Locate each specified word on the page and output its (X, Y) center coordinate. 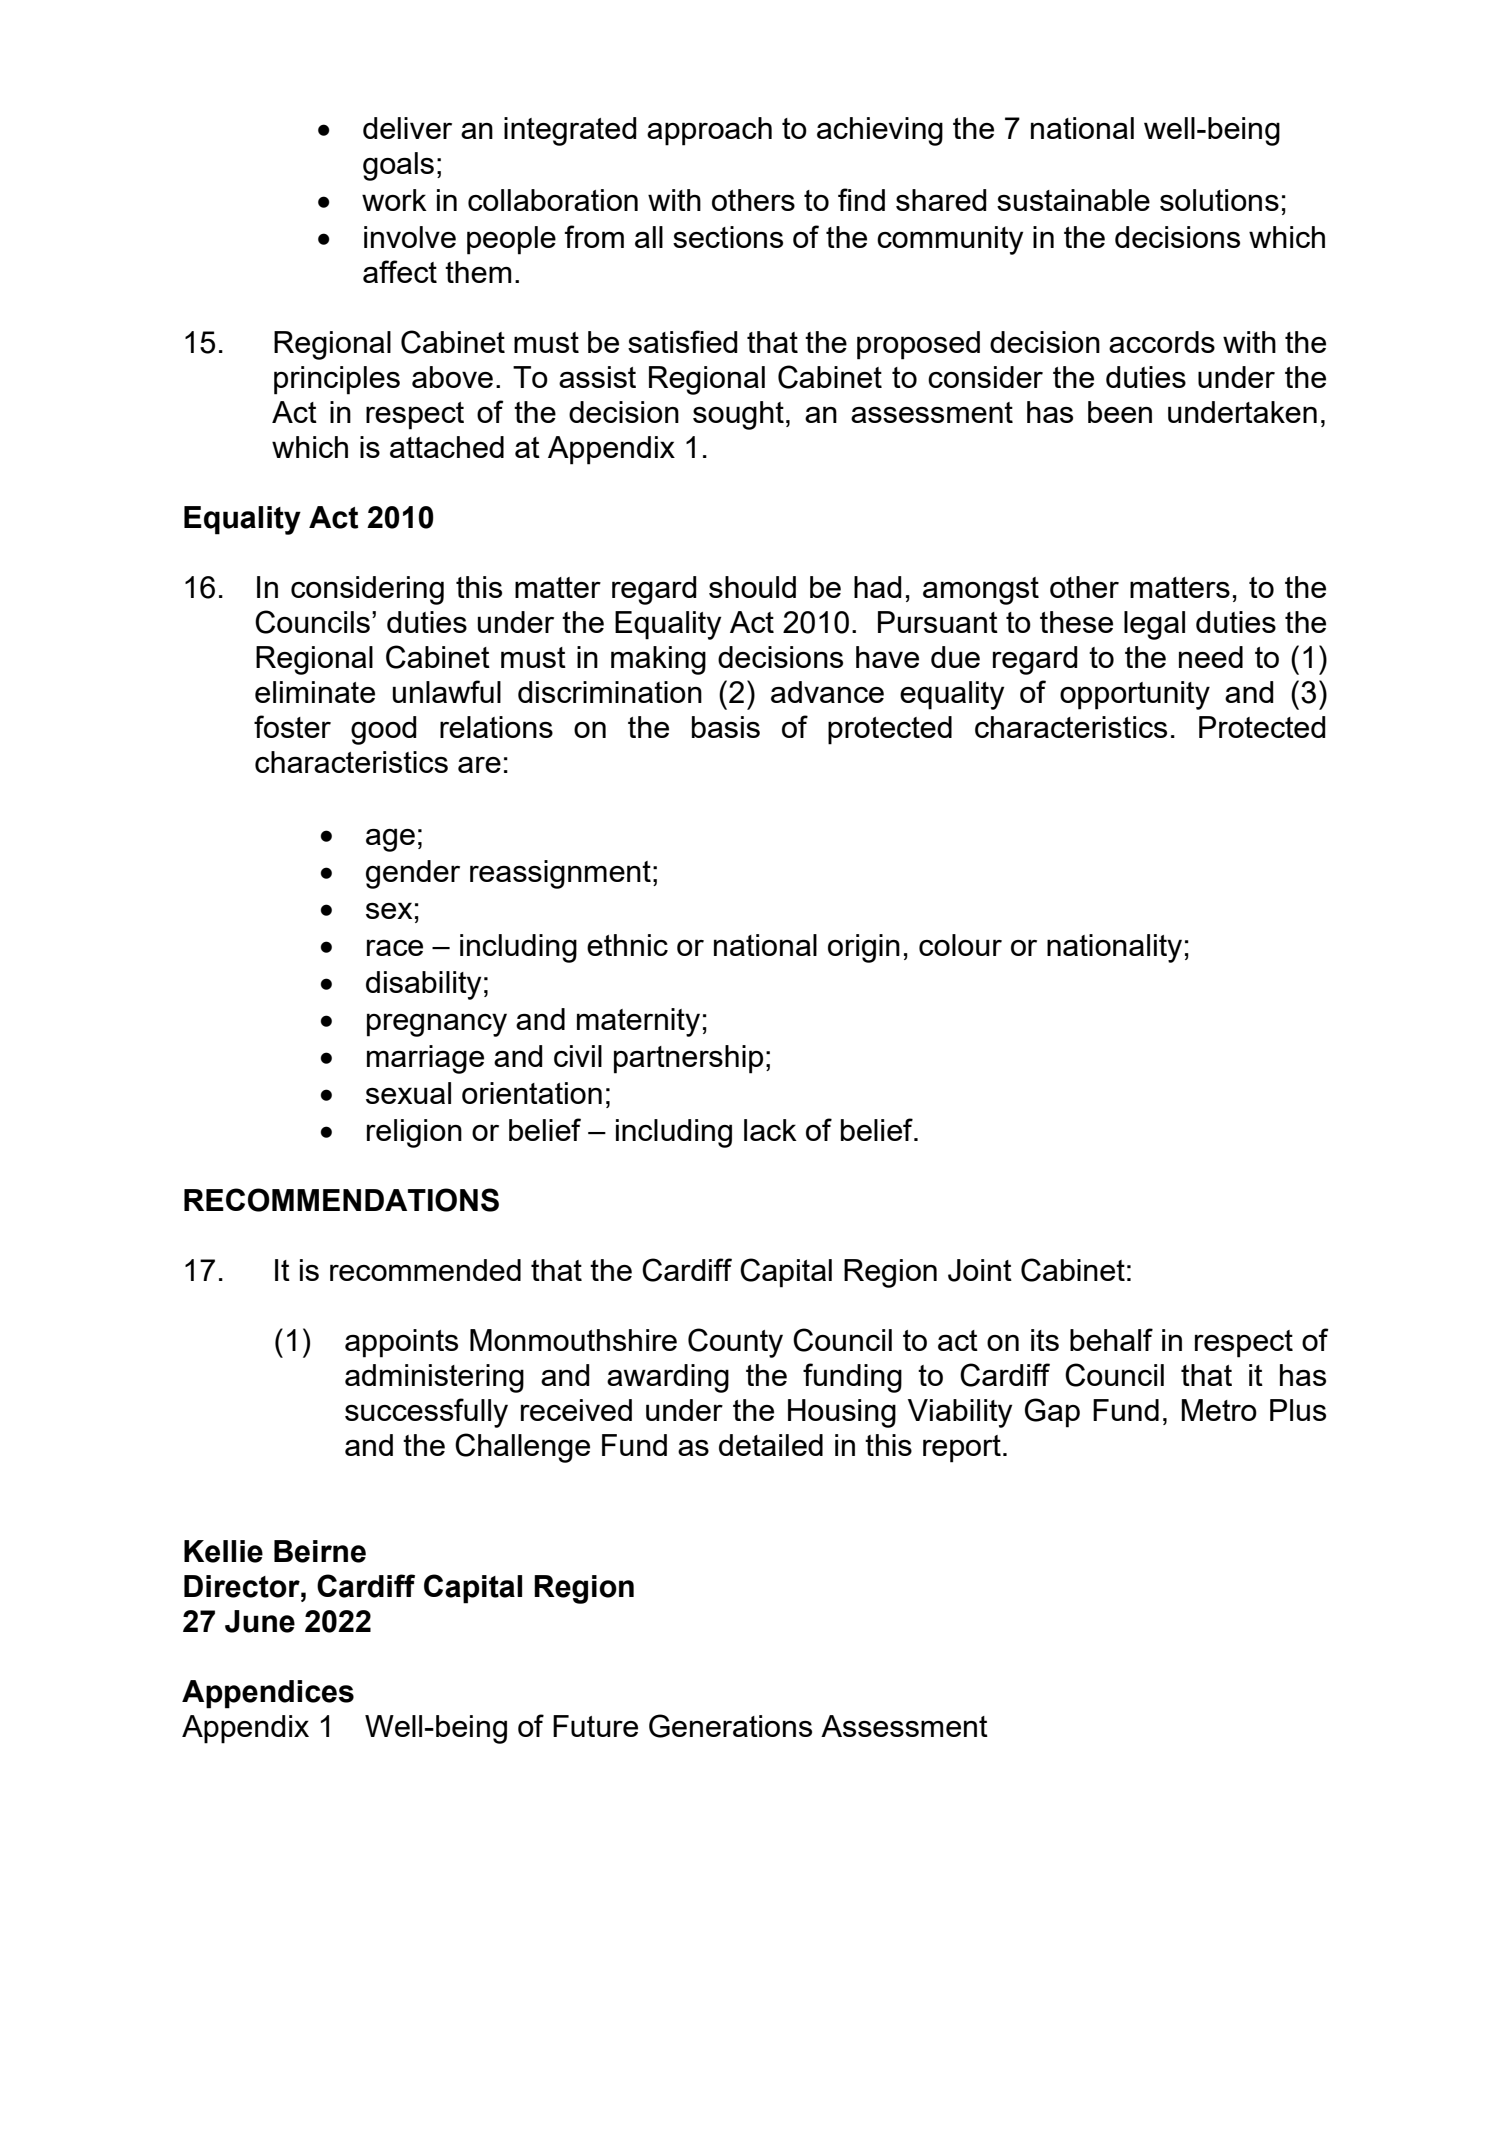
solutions (1219, 200)
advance (827, 692)
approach (709, 131)
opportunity (1135, 695)
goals (398, 166)
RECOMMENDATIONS (341, 1200)
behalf (1111, 1339)
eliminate (315, 692)
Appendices (268, 1694)
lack (770, 1130)
